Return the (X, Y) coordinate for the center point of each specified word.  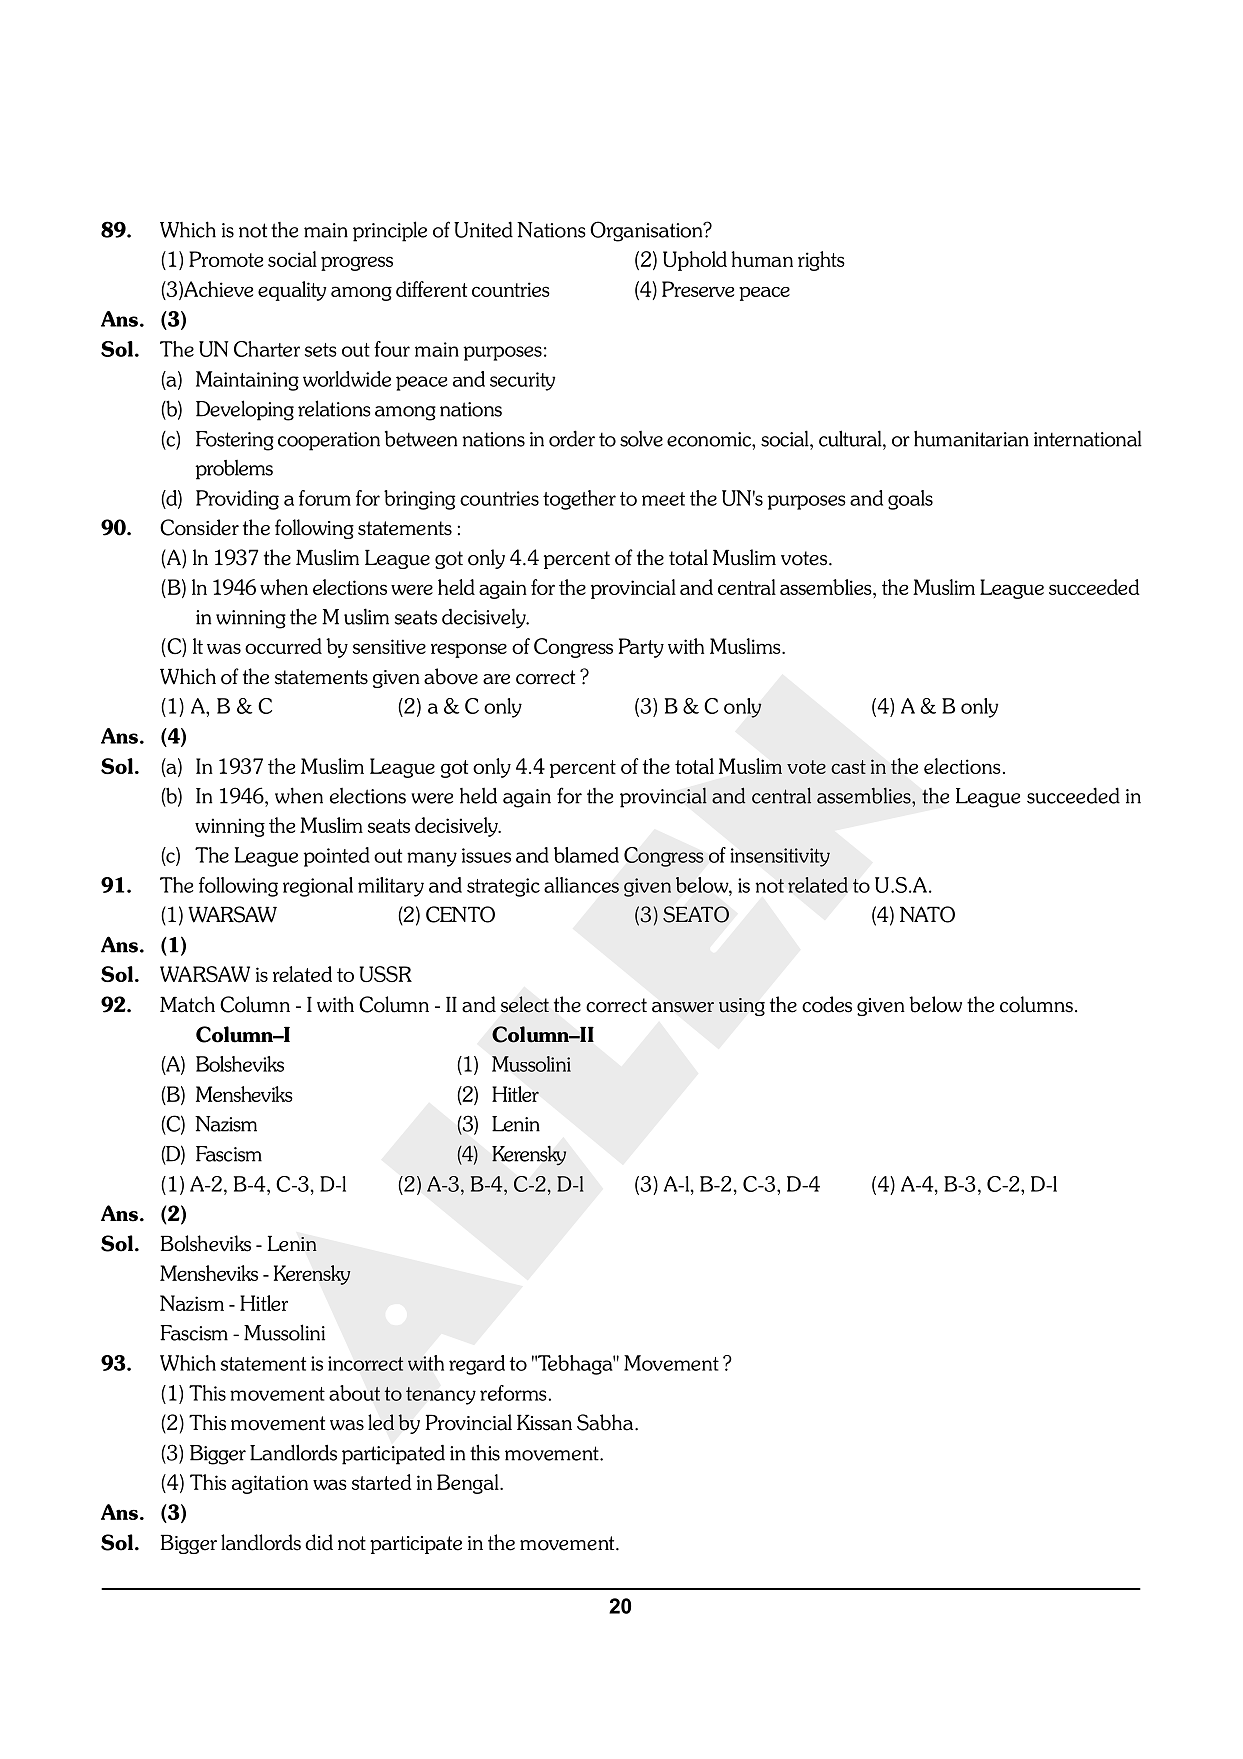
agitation (270, 1484)
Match (187, 1004)
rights (821, 261)
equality (292, 291)
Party (641, 648)
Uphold (695, 261)
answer (683, 1007)
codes (827, 1004)
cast (848, 767)
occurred (283, 646)
